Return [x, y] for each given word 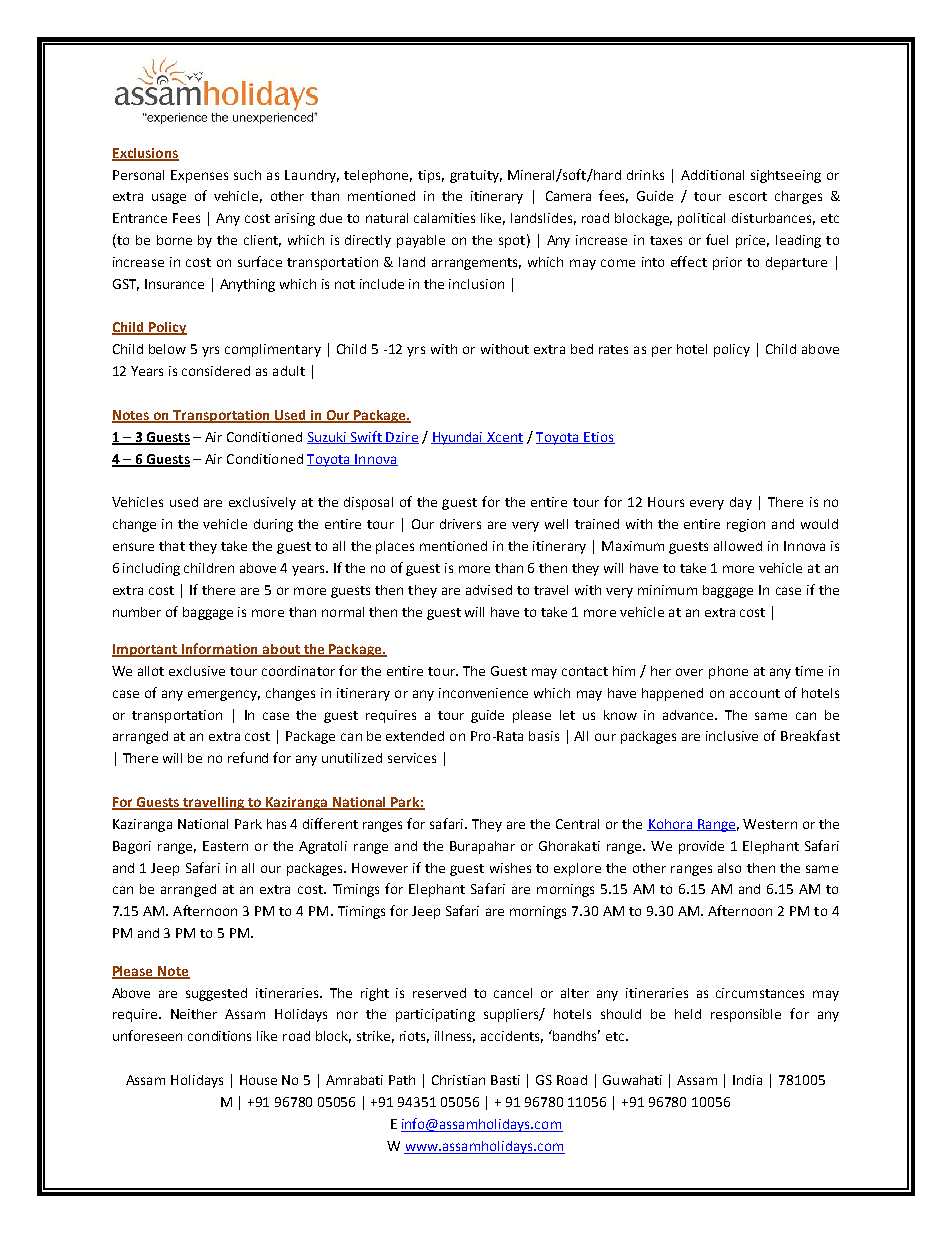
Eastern [225, 846]
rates [613, 349]
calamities [444, 218]
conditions [219, 1036]
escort [748, 196]
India [747, 1080]
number [137, 612]
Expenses [199, 176]
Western [770, 824]
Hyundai [458, 438]
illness [455, 1037]
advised [489, 590]
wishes [510, 868]
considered [216, 371]
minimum [667, 590]
